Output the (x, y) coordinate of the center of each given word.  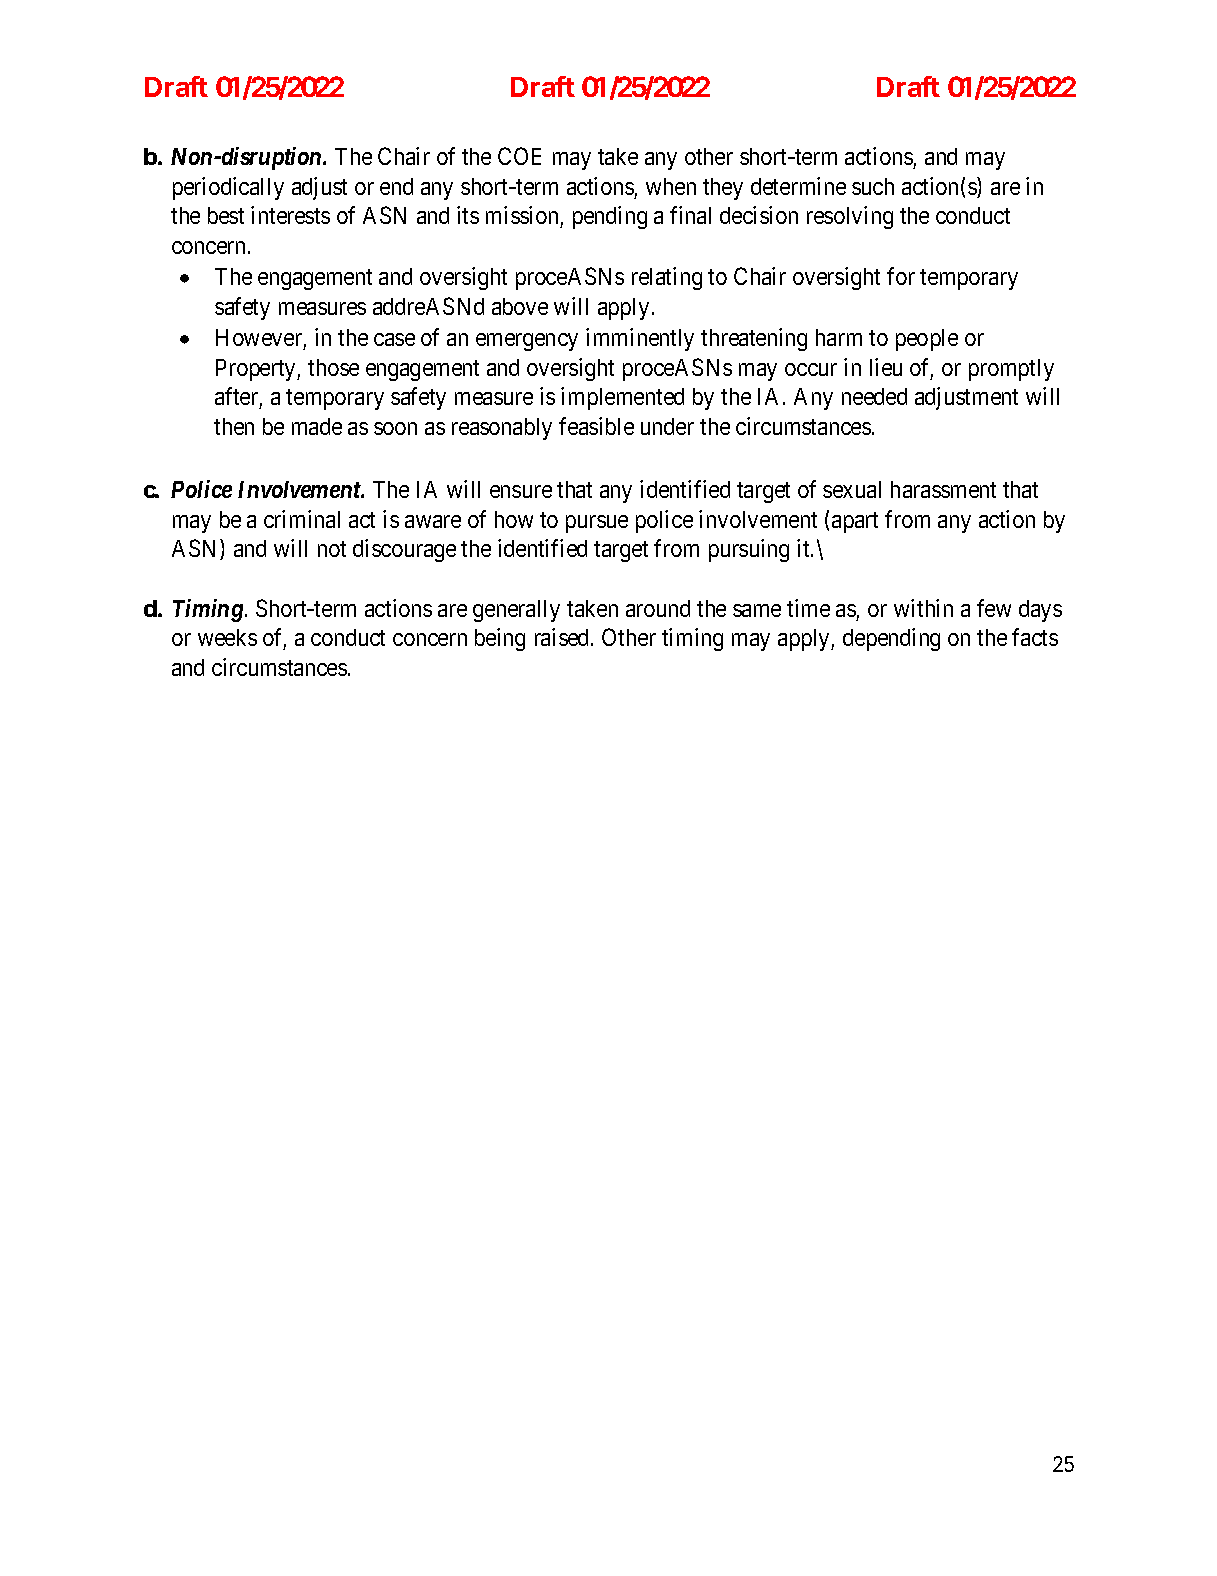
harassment (943, 489)
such (873, 186)
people (927, 340)
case (394, 340)
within (923, 608)
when (671, 186)
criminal (302, 519)
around (658, 608)
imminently (640, 339)
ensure (521, 491)
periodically (228, 188)
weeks (227, 637)
